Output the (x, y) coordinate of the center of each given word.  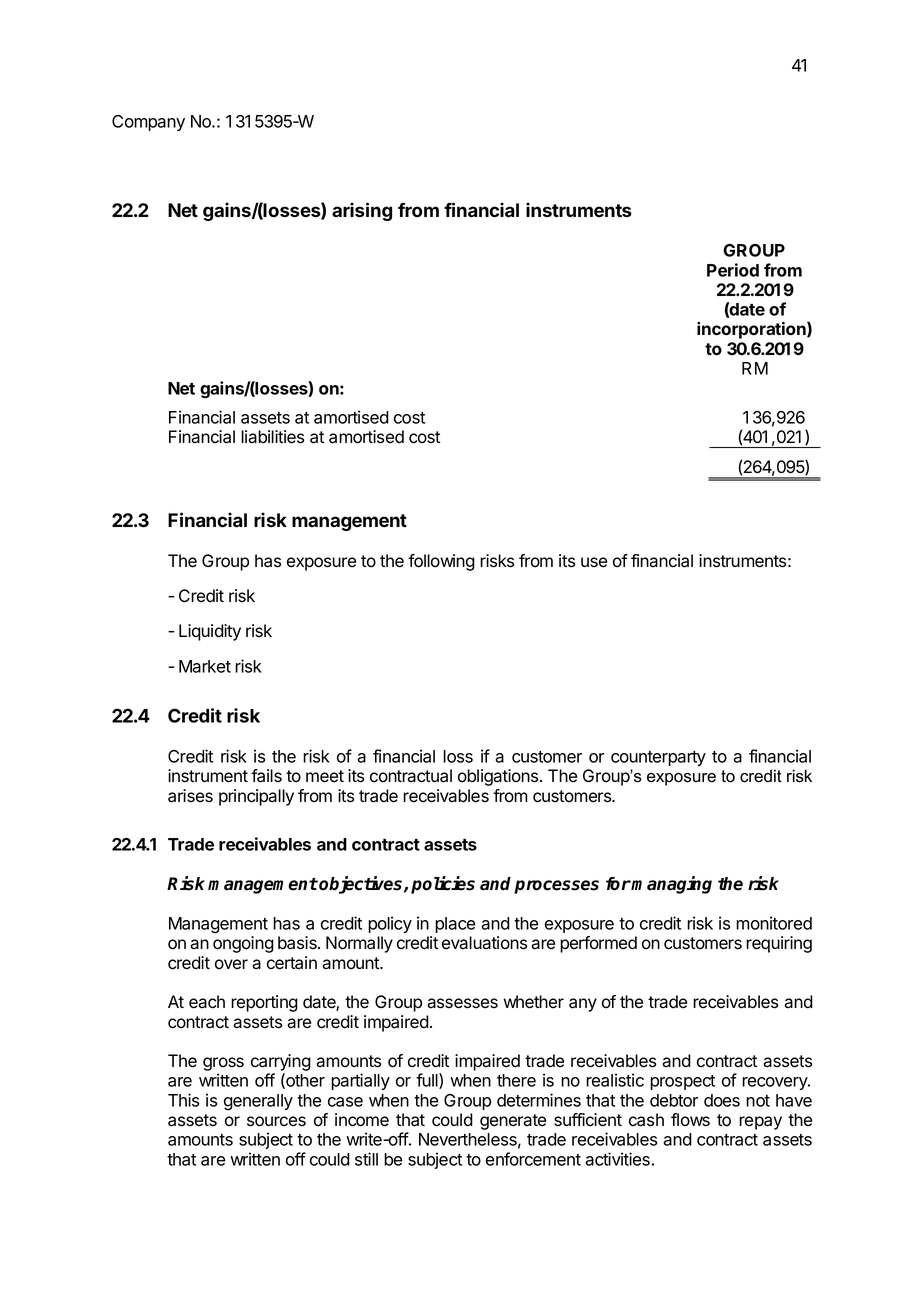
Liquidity (210, 632)
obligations (499, 777)
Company (148, 123)
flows (690, 1120)
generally (258, 1102)
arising (362, 211)
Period (733, 270)
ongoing (243, 944)
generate (513, 1122)
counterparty (658, 758)
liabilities (272, 437)
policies (443, 885)
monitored (774, 923)
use (594, 562)
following (441, 562)
